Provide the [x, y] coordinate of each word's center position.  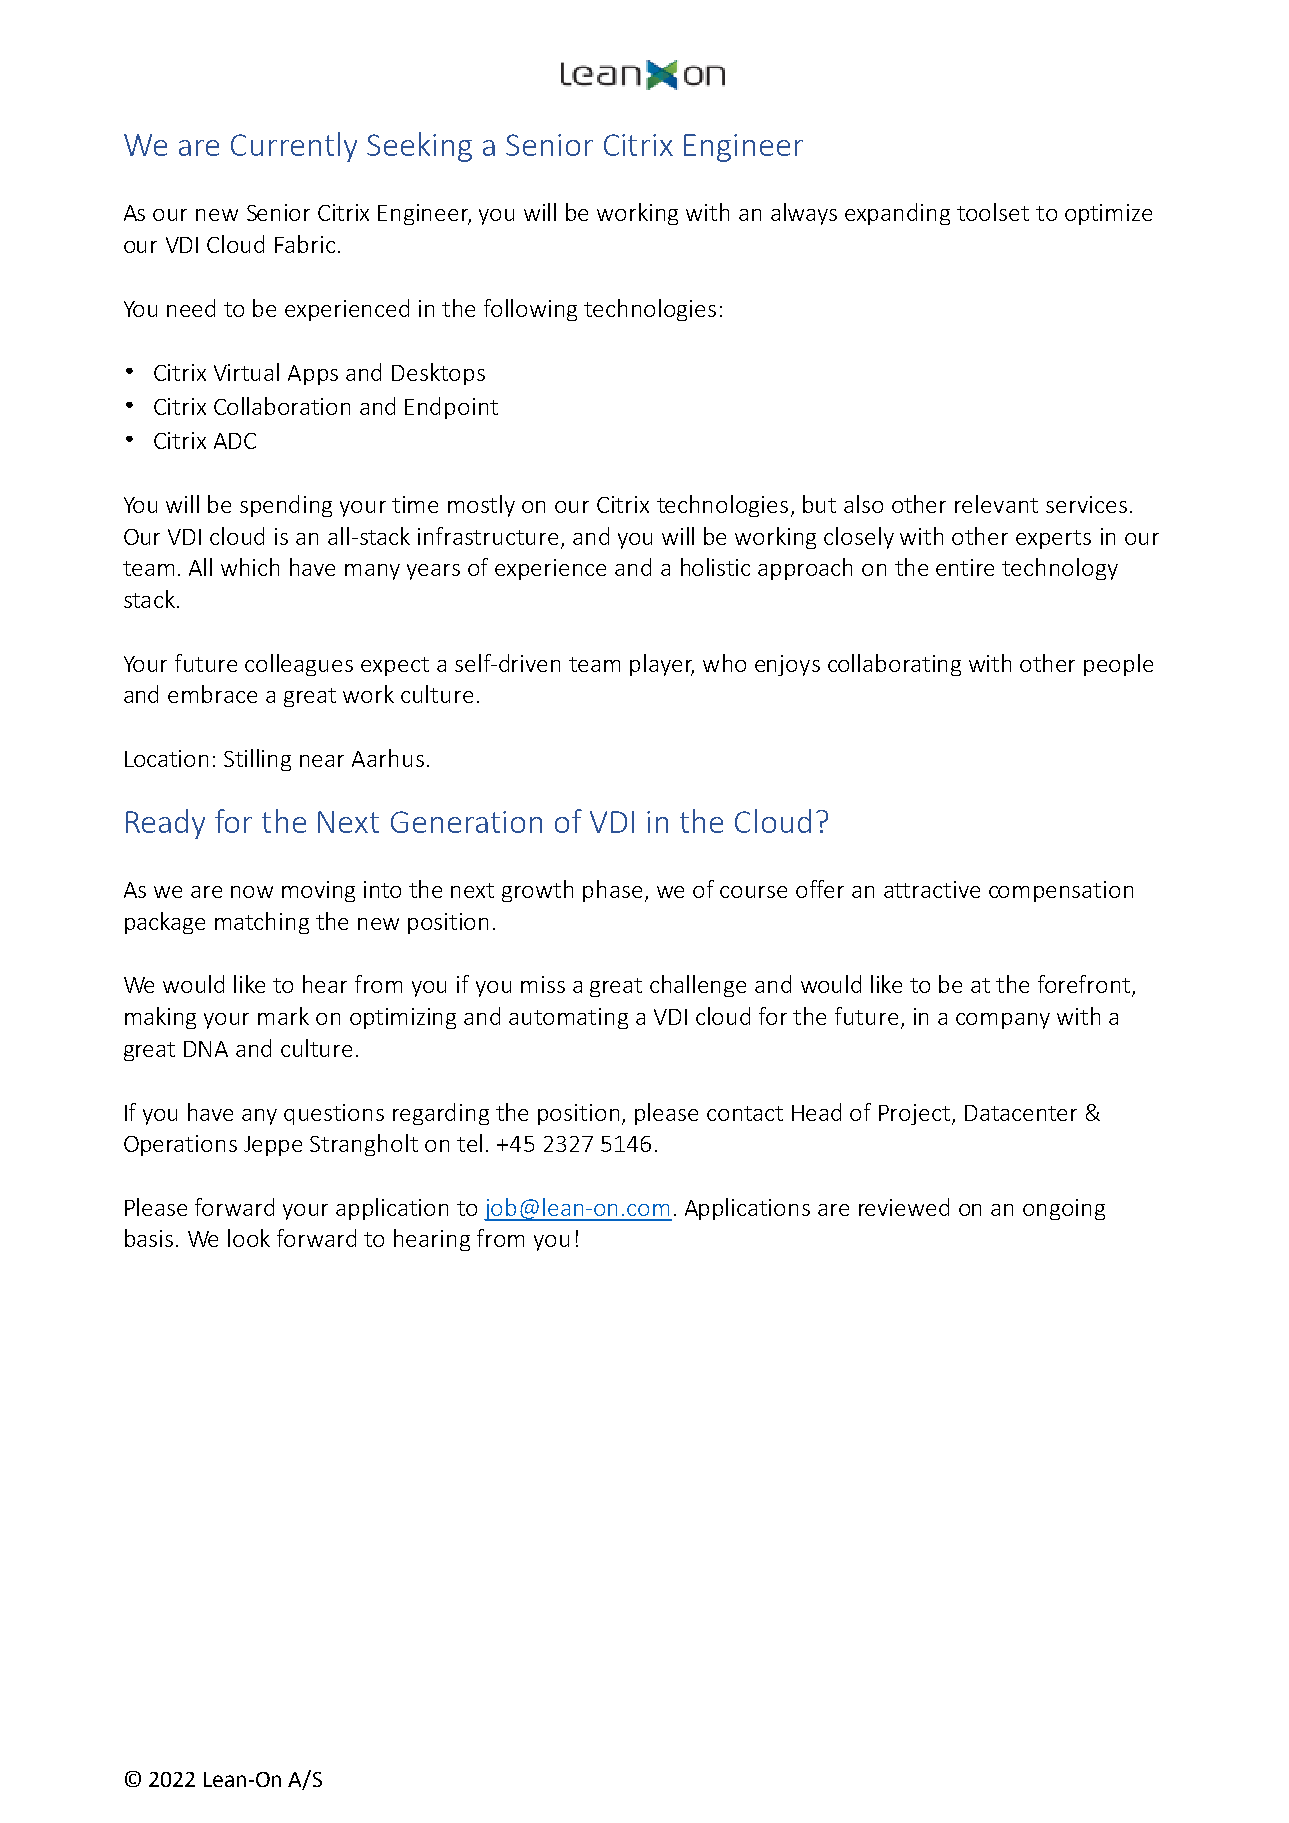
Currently [294, 147]
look [249, 1238]
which [250, 567]
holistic [715, 567]
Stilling [257, 760]
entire [965, 567]
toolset [993, 212]
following [530, 310]
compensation [1061, 891]
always [804, 214]
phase [612, 891]
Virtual [246, 372]
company [1003, 1021]
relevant [996, 504]
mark [283, 1016]
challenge [698, 986]
